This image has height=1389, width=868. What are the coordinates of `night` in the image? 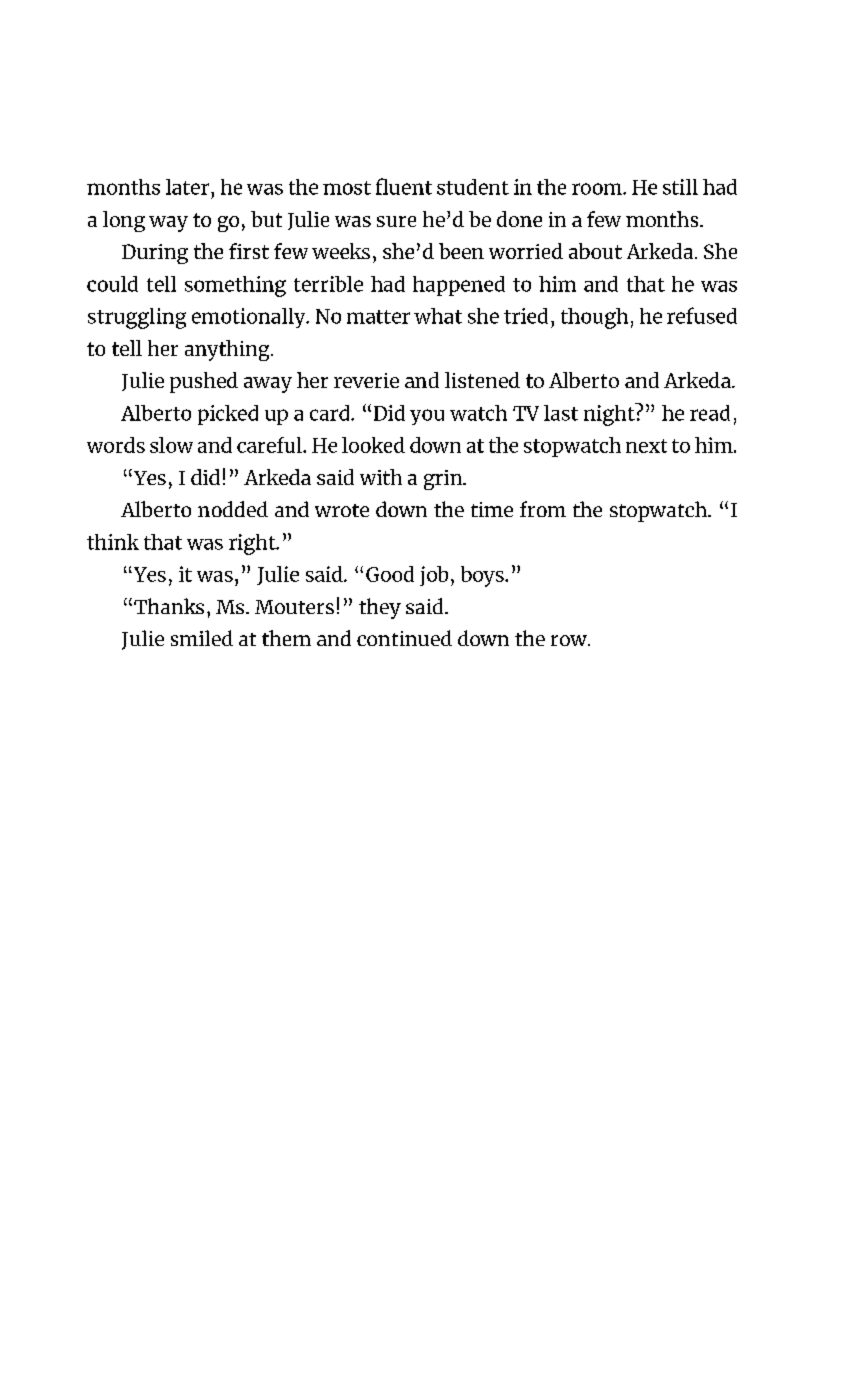 It's located at (610, 414).
